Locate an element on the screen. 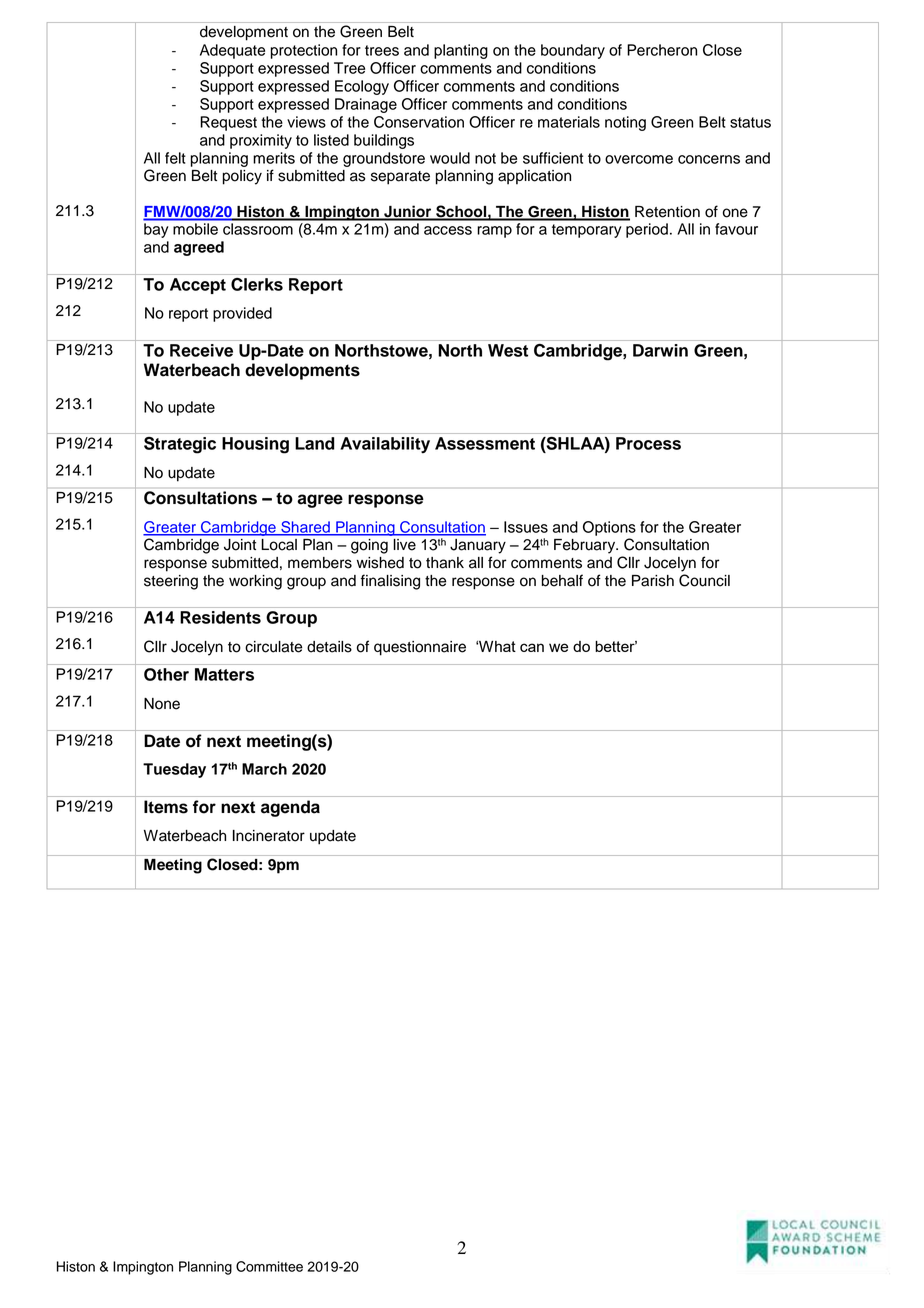 Image resolution: width=924 pixels, height=1308 pixels. Committee is located at coordinates (269, 1266).
